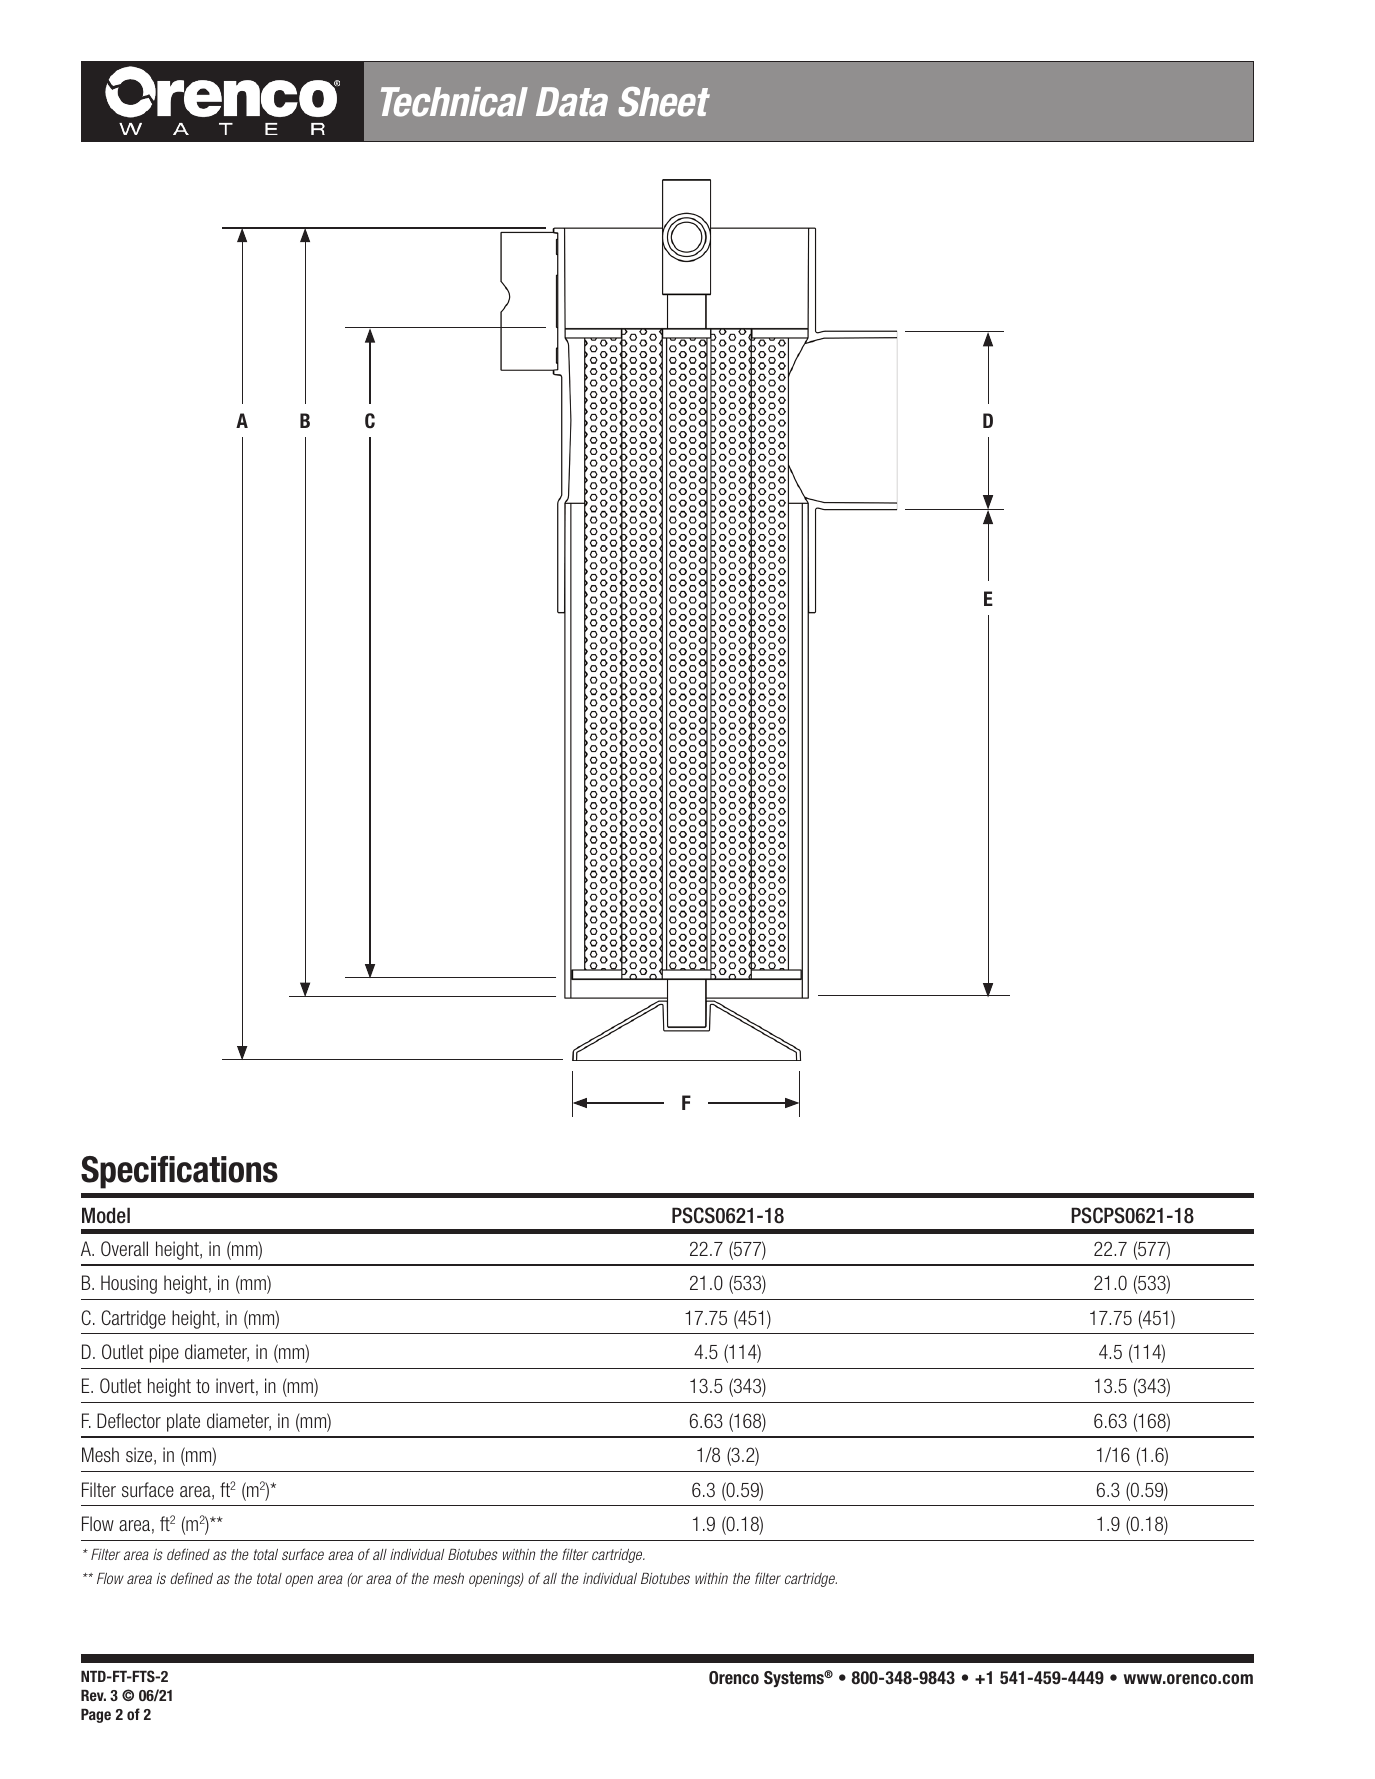 The width and height of the screenshot is (1375, 1779). I want to click on Housing, so click(129, 1284).
